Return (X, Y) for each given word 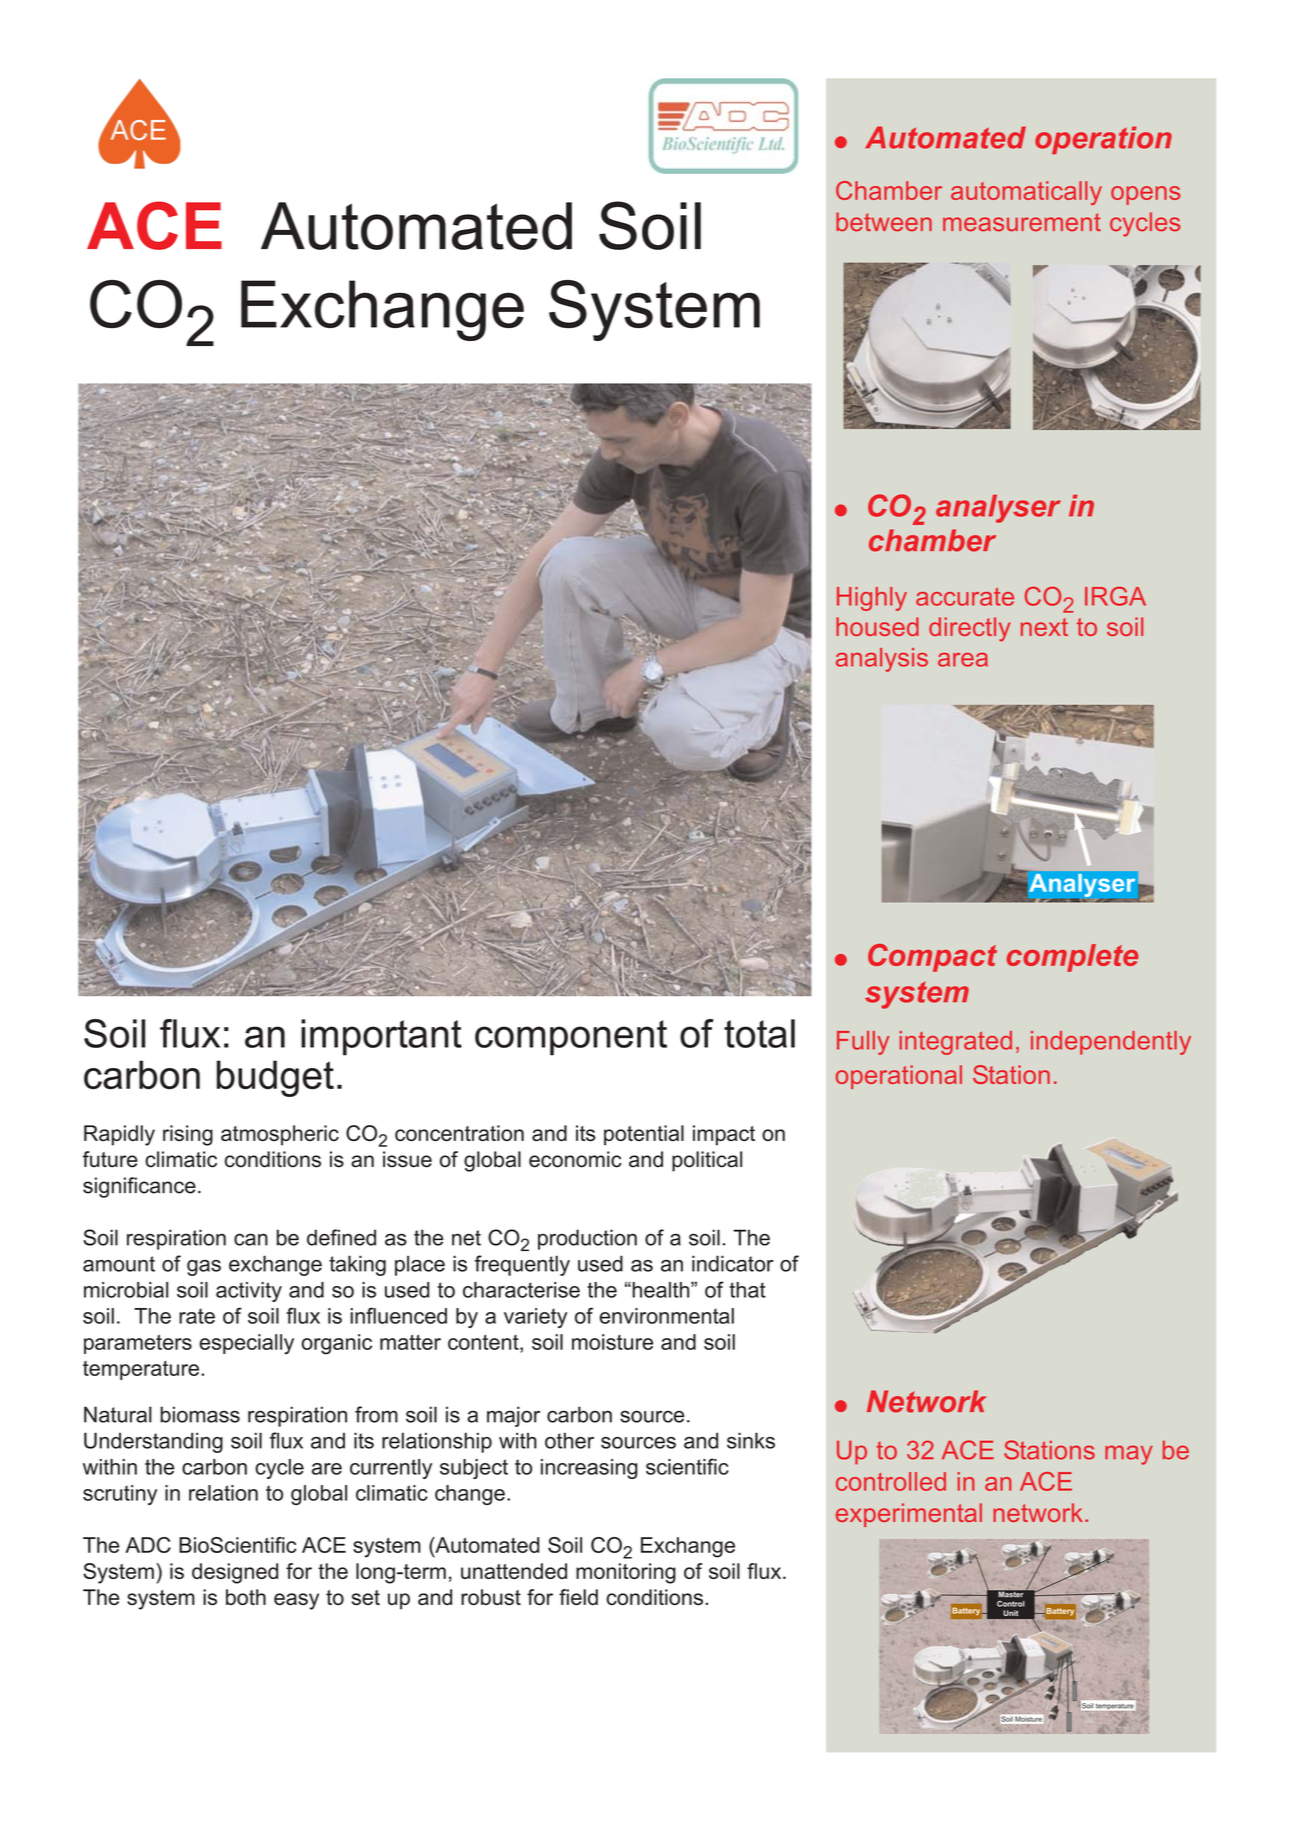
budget (275, 1078)
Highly (872, 599)
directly (969, 629)
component (571, 1038)
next (1044, 627)
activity (249, 1292)
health (661, 1290)
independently (1111, 1043)
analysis (882, 660)
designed (235, 1573)
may (1129, 1455)
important (381, 1037)
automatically (1026, 193)
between (884, 221)
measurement (1022, 222)
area (963, 660)
